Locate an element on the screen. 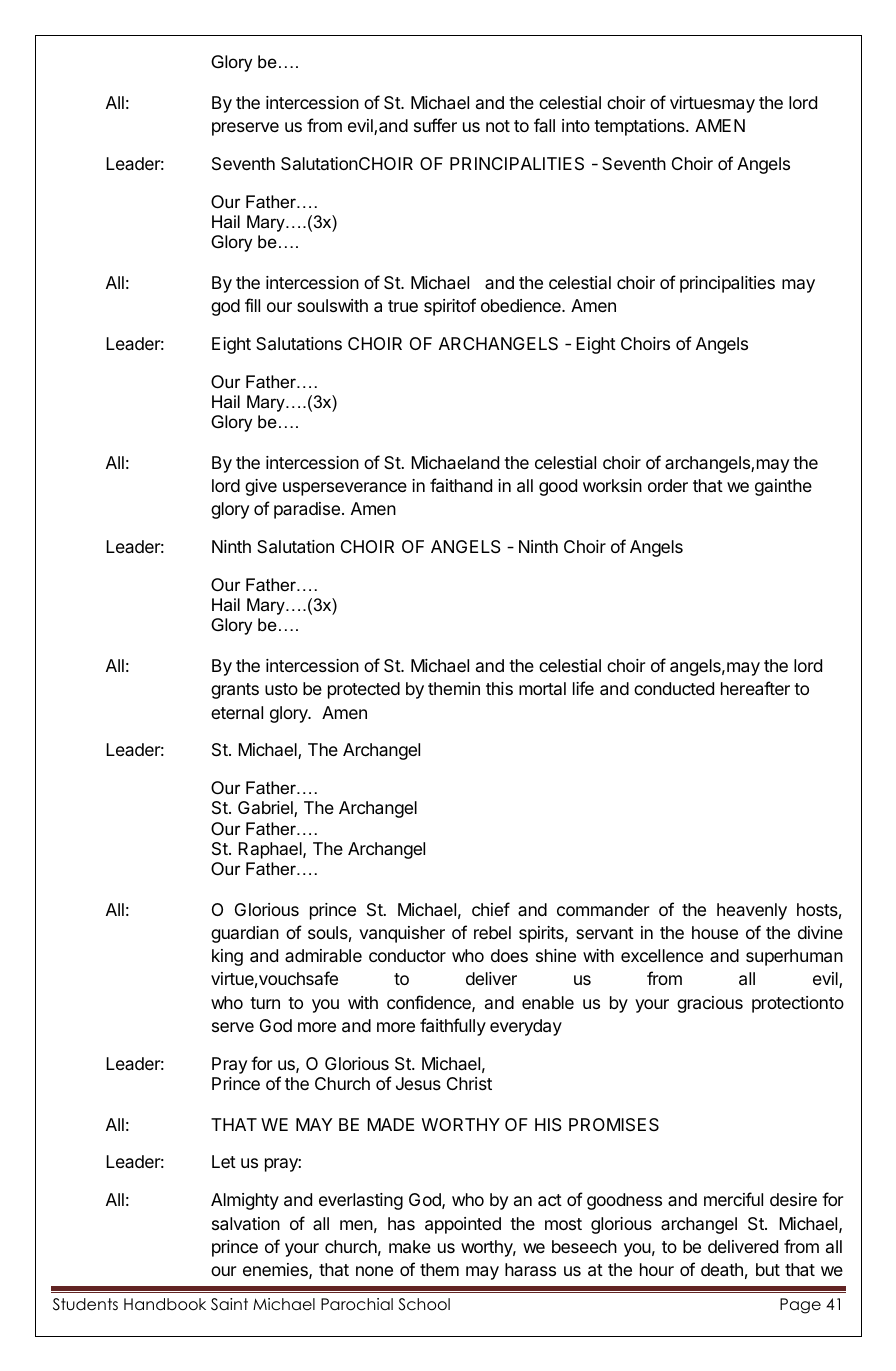 This screenshot has width=896, height=1371. eternal is located at coordinates (237, 713).
